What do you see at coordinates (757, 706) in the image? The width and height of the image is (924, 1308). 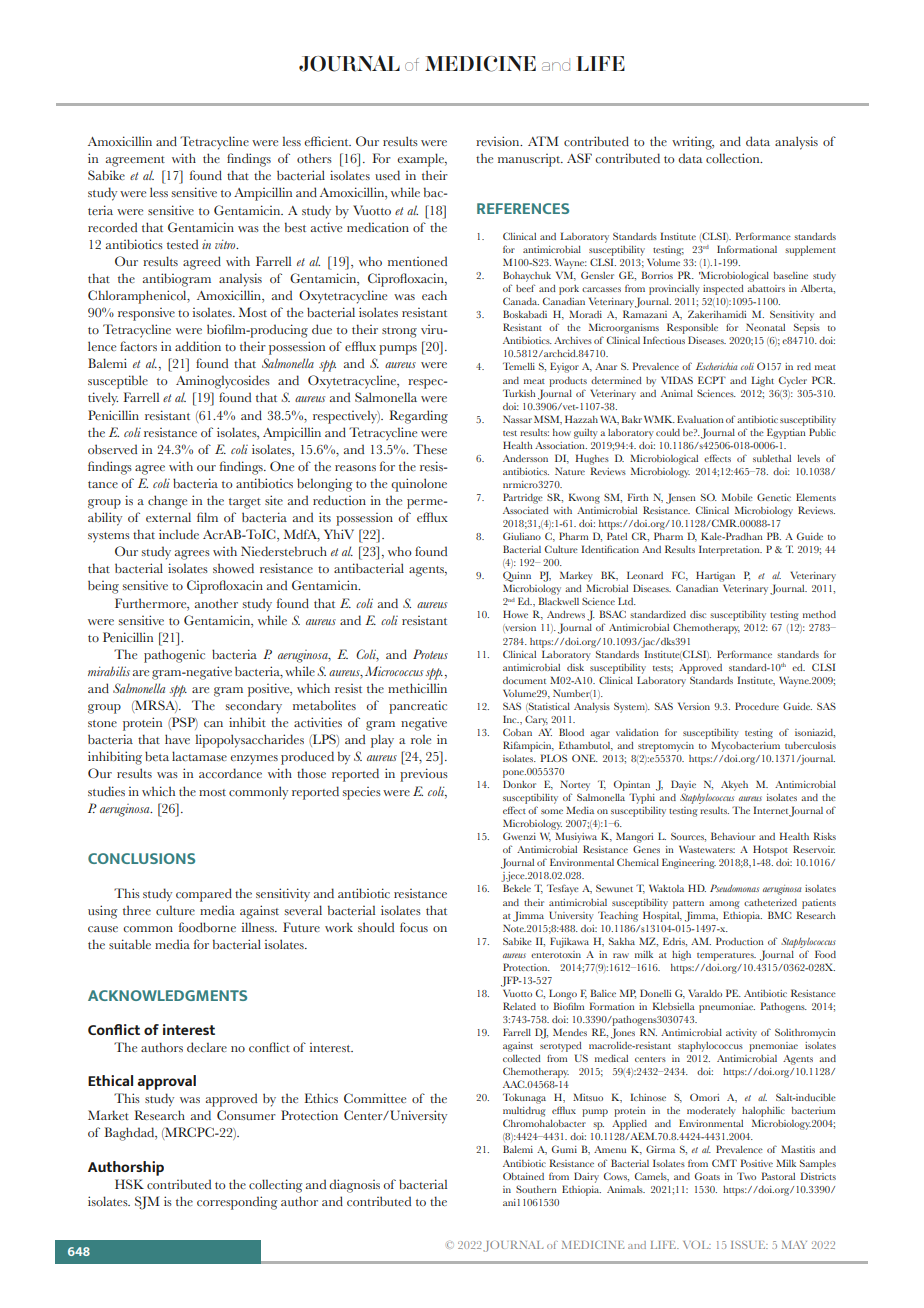 I see `Procedure` at bounding box center [757, 706].
